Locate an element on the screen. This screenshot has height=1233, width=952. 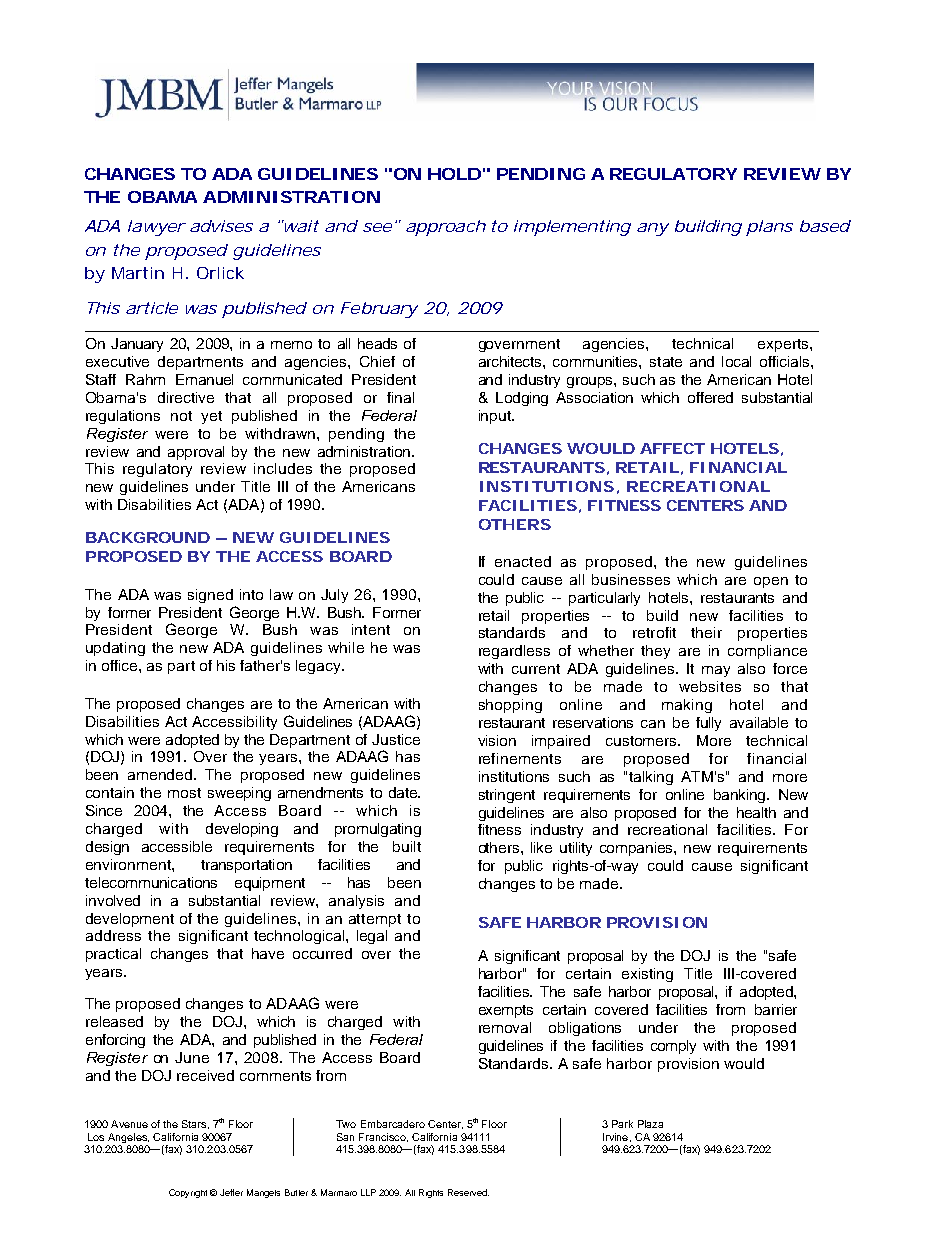
Plaza is located at coordinates (650, 1124).
